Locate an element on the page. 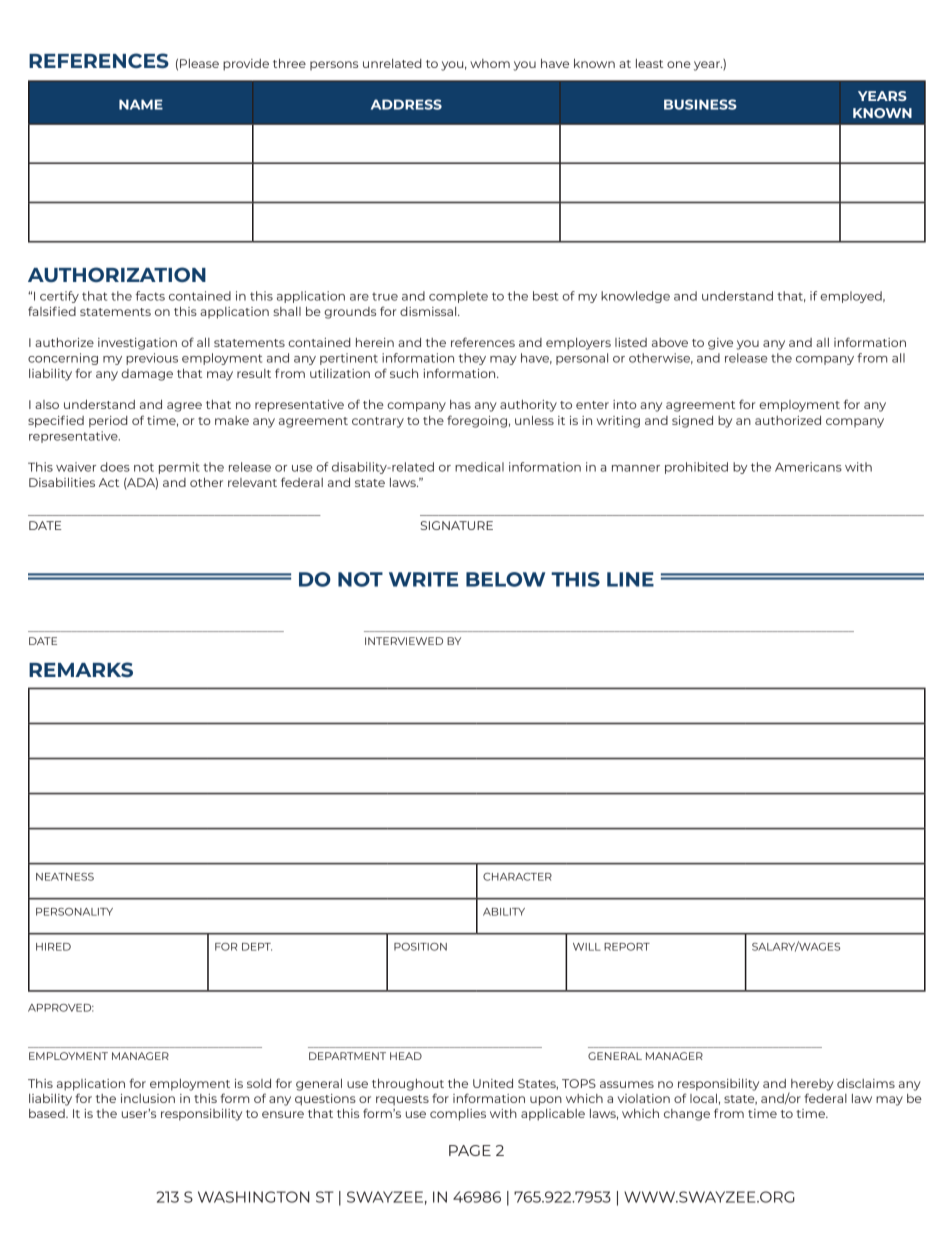 The width and height of the page is (952, 1233). ADDRESS is located at coordinates (406, 104).
